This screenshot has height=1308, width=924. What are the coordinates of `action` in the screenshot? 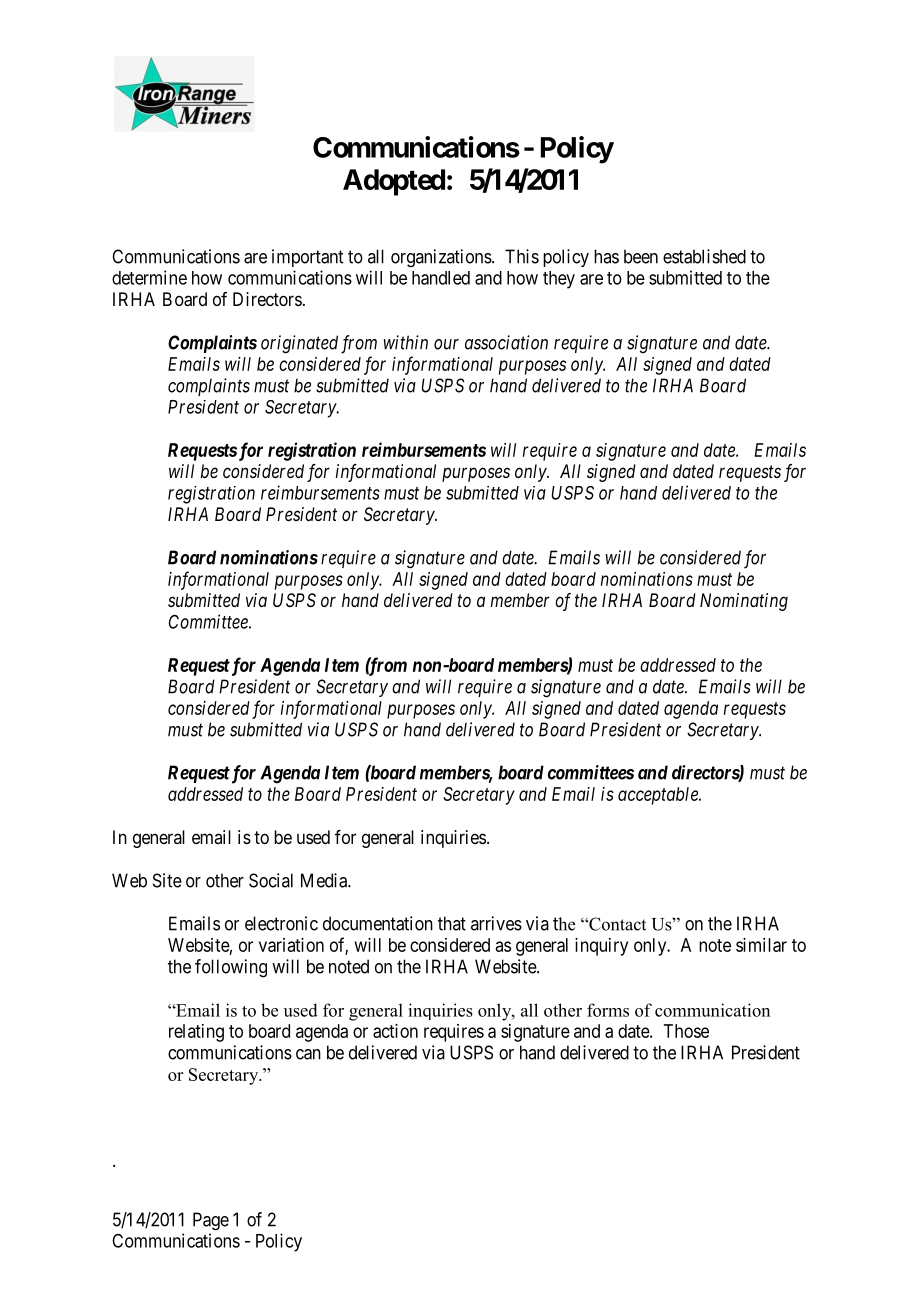 It's located at (395, 1031).
